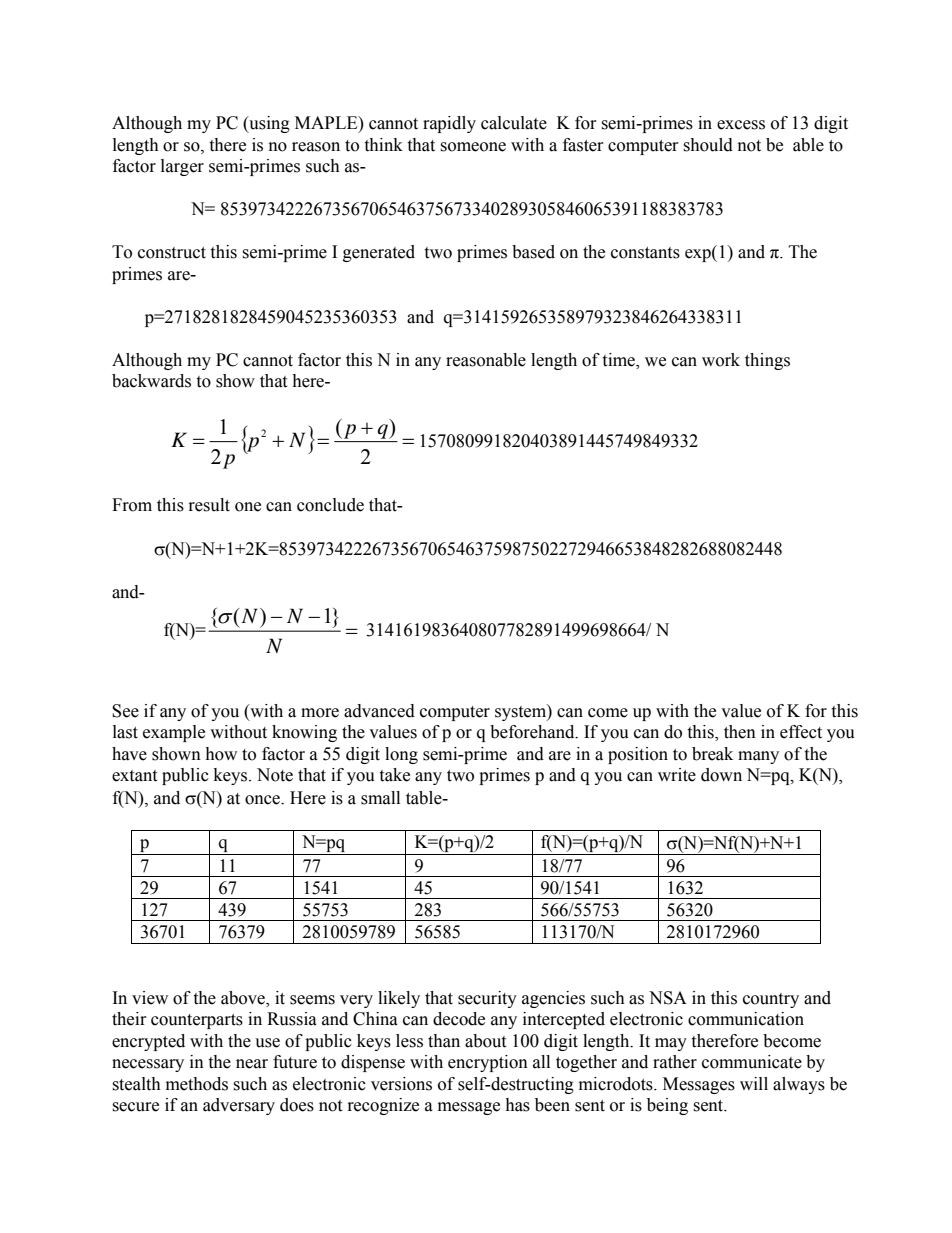 The width and height of the document is (952, 1233). What do you see at coordinates (182, 167) in the document?
I see `larger` at bounding box center [182, 167].
